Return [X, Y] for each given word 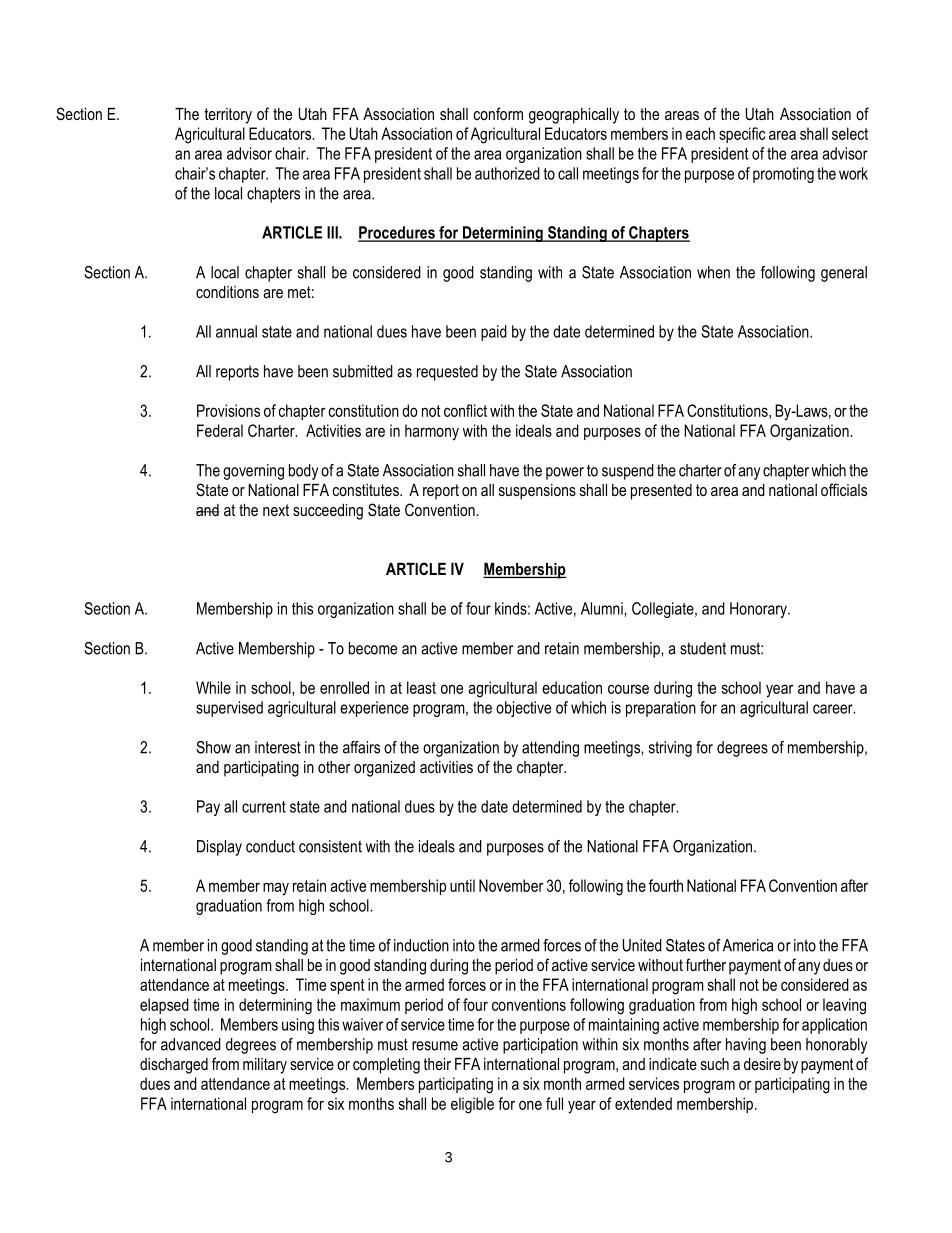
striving [670, 749]
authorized [507, 173]
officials [844, 489]
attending [550, 749]
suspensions [537, 492]
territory [228, 116]
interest [278, 747]
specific [742, 135]
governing [253, 472]
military [265, 1066]
